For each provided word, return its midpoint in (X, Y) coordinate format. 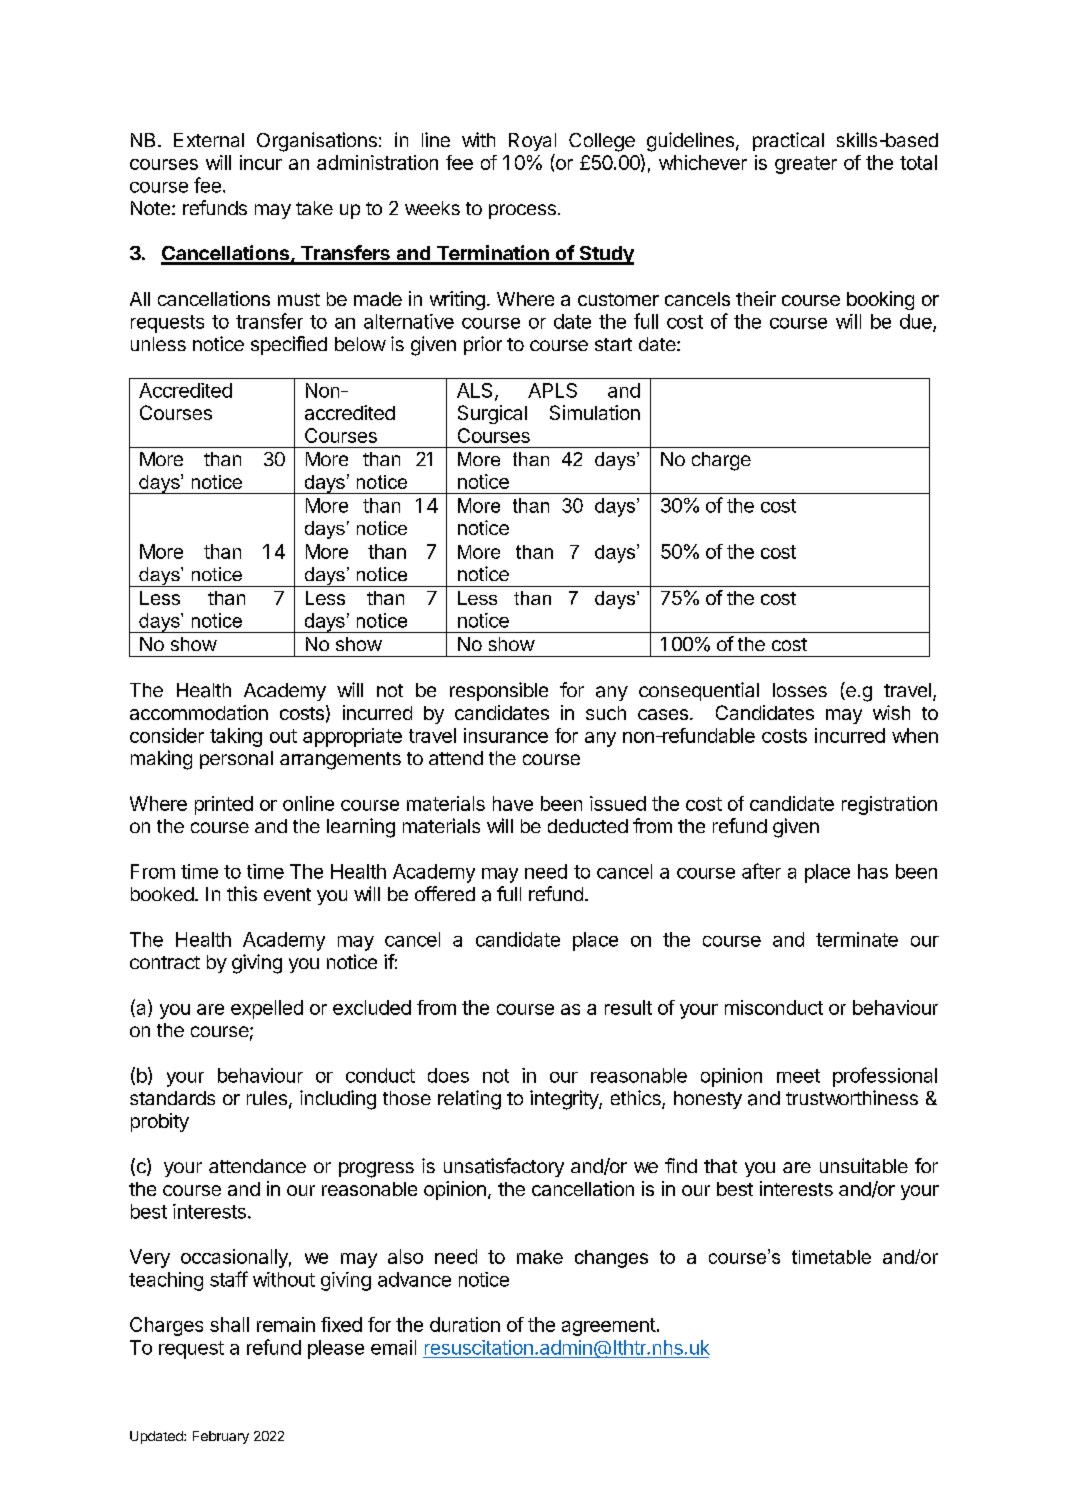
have (513, 803)
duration (465, 1324)
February (221, 1437)
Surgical (492, 414)
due (917, 322)
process (522, 211)
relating (469, 1100)
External (209, 140)
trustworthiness (852, 1097)
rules (267, 1098)
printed (224, 805)
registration (889, 805)
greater (806, 165)
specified (289, 345)
